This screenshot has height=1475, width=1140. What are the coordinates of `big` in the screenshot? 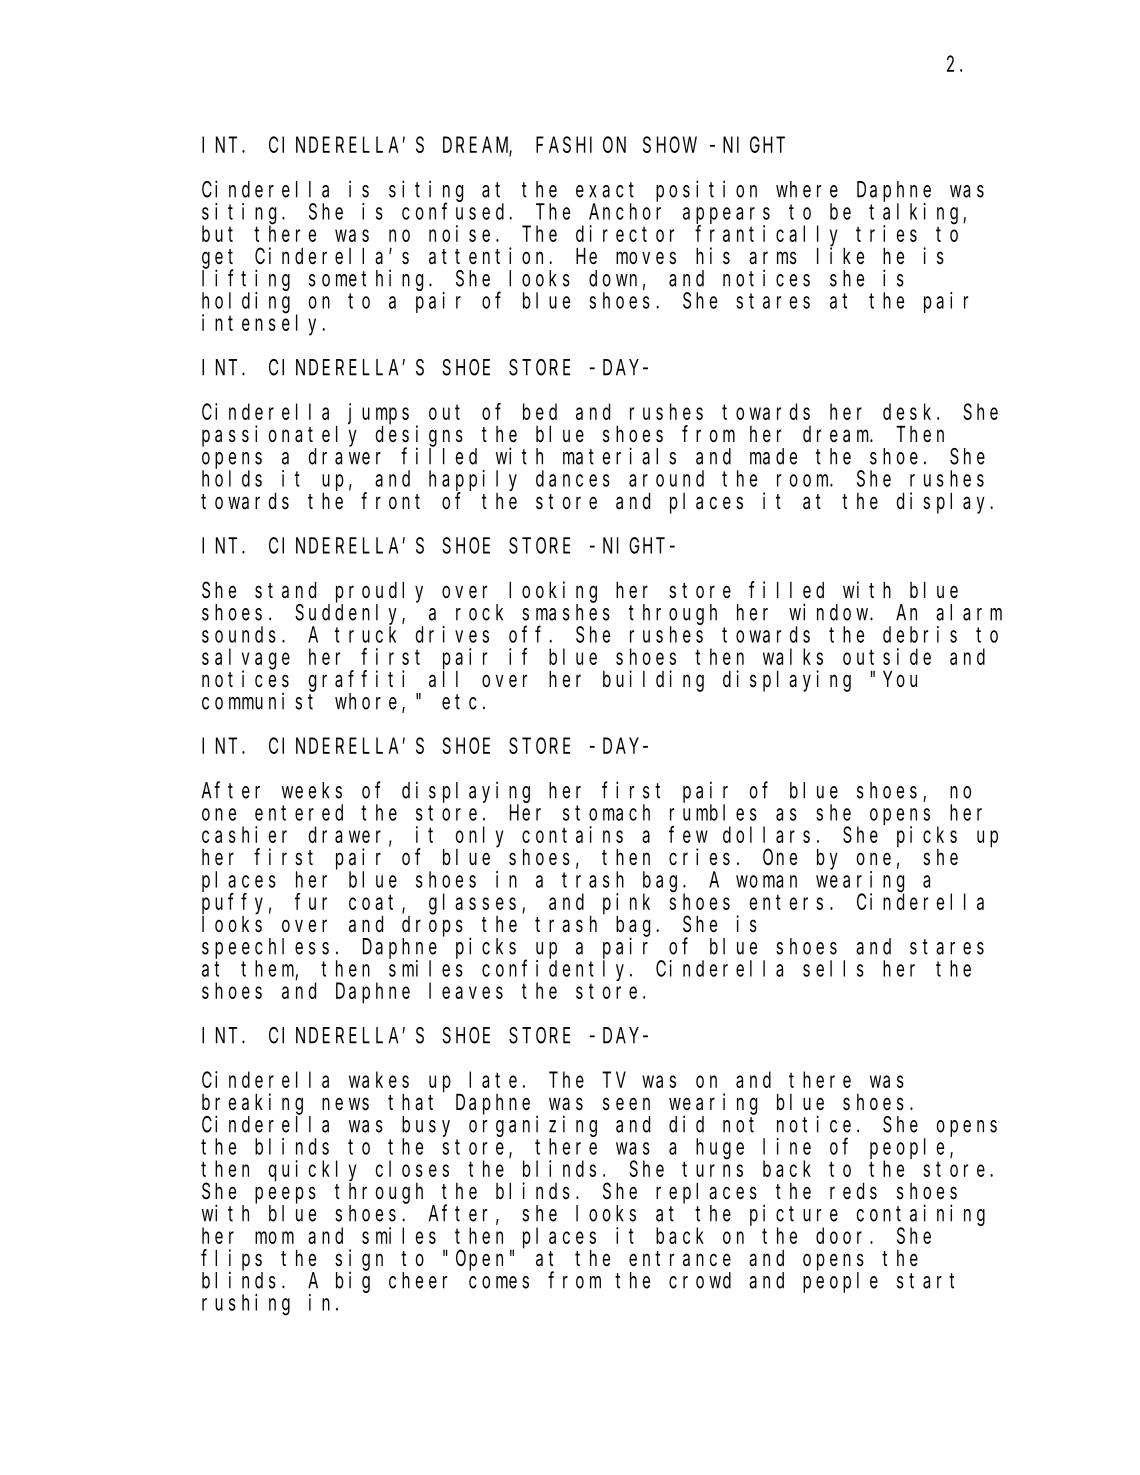 It's located at (353, 1282).
